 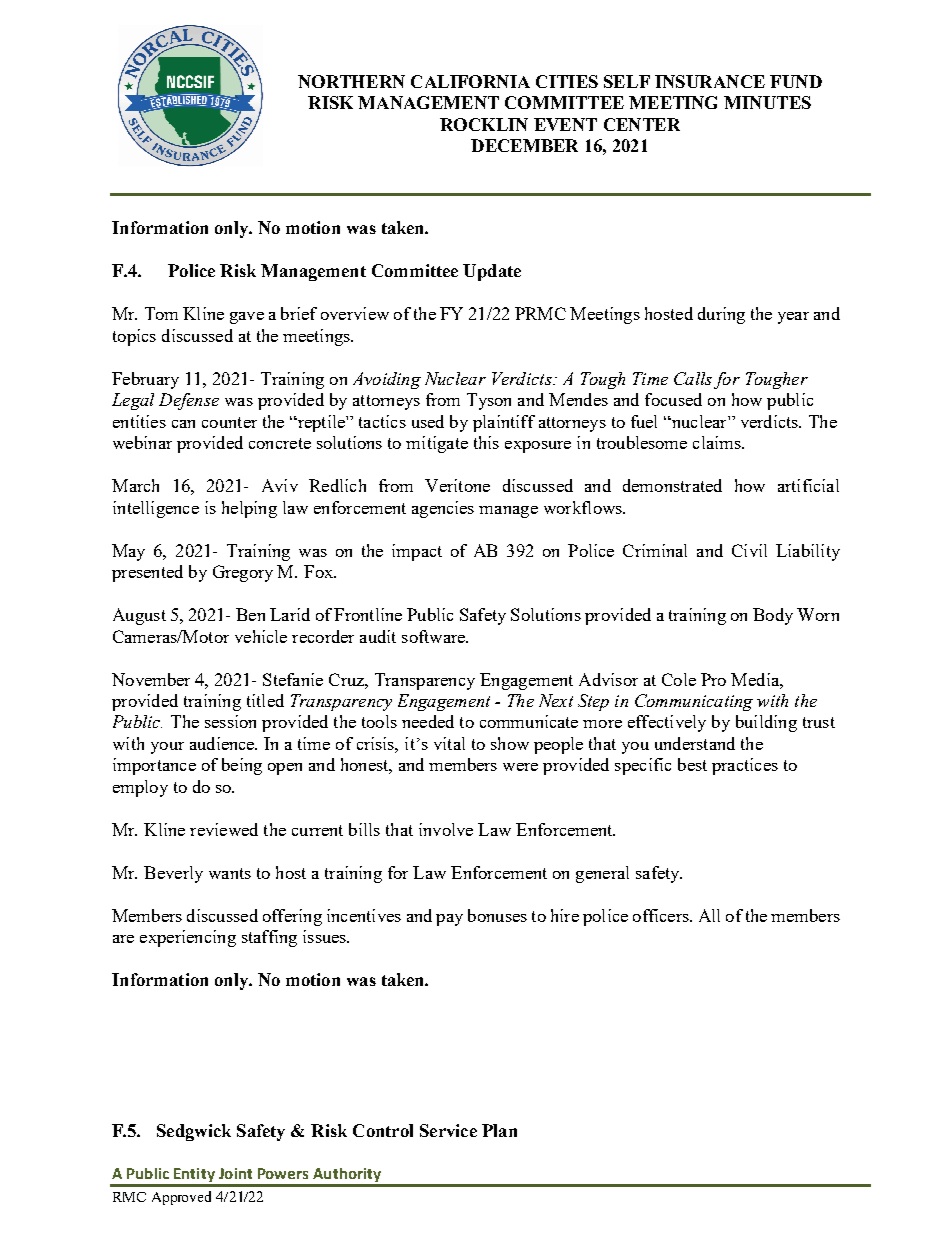 I want to click on bonuses, so click(x=497, y=915).
